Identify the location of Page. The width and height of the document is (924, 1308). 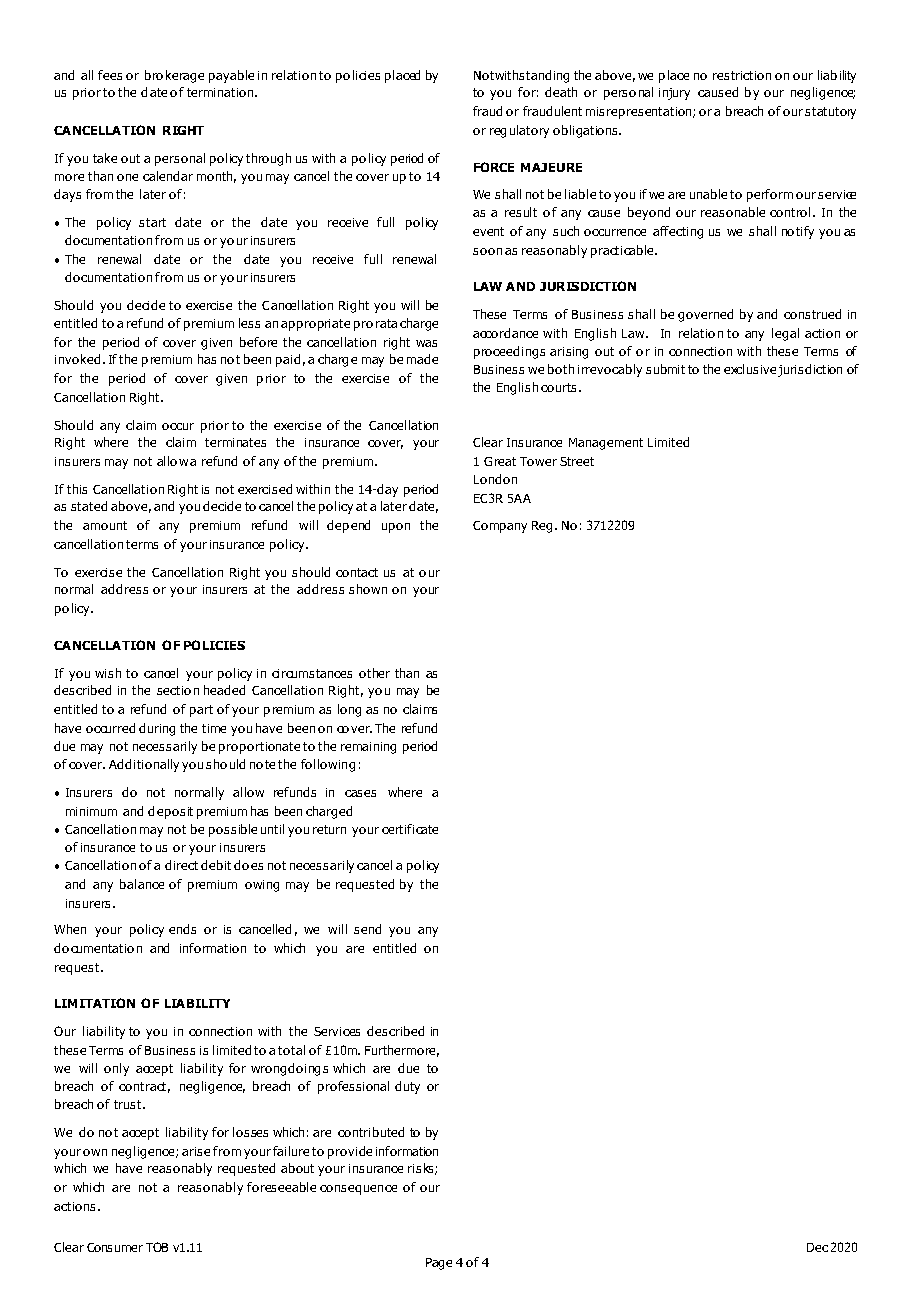
(439, 1264).
